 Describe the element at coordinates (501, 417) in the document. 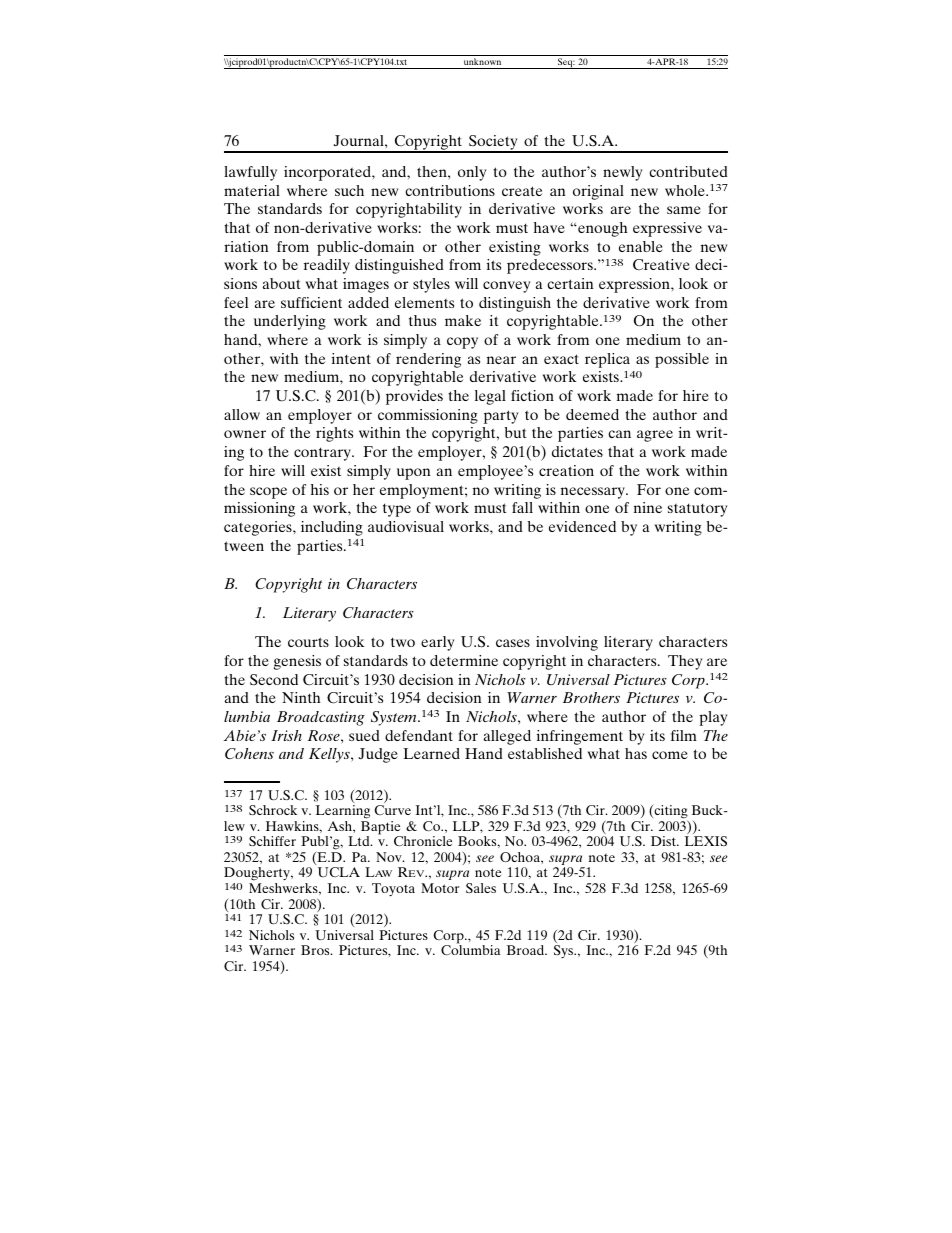

I see `party` at that location.
